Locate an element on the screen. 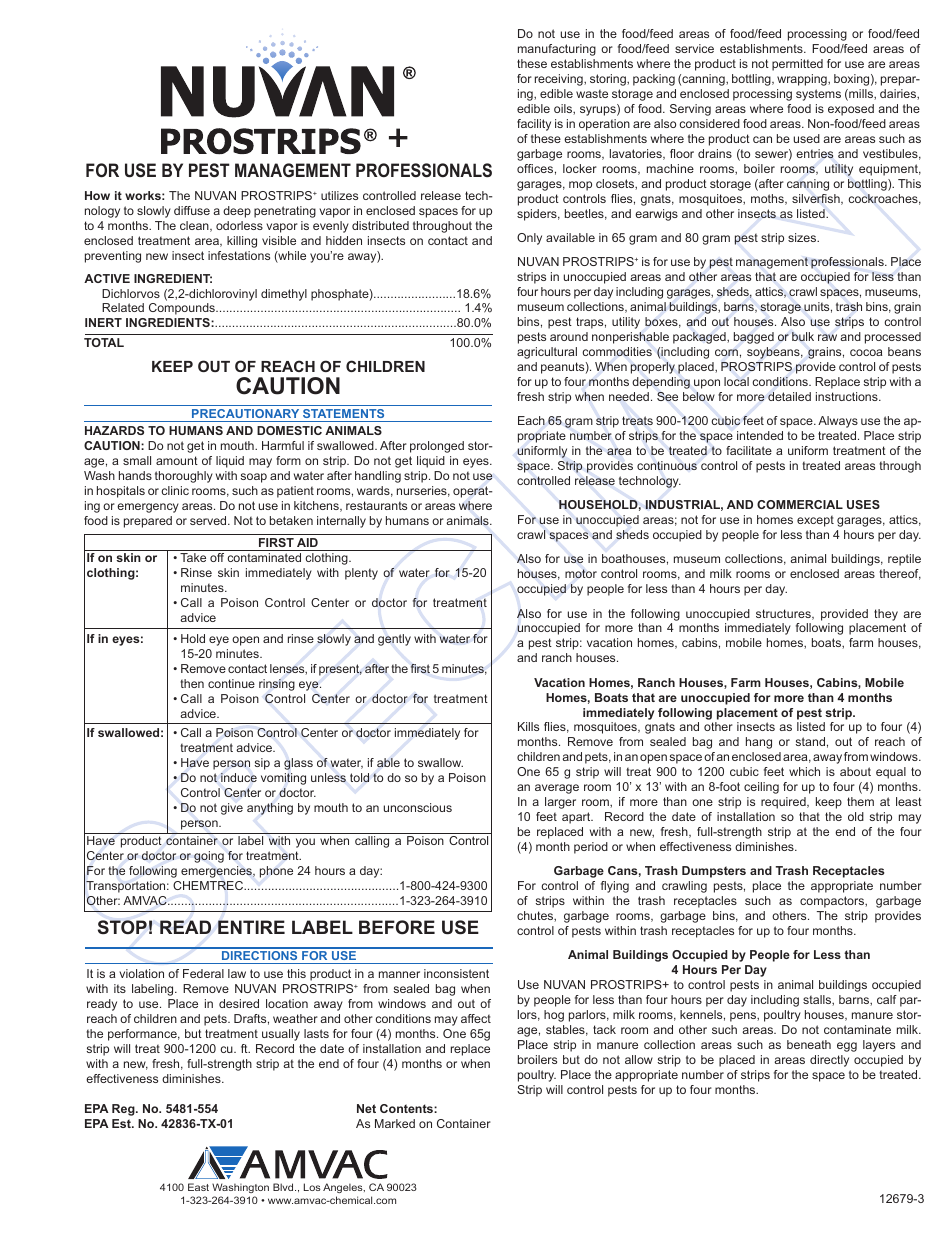  motor is located at coordinates (581, 574).
